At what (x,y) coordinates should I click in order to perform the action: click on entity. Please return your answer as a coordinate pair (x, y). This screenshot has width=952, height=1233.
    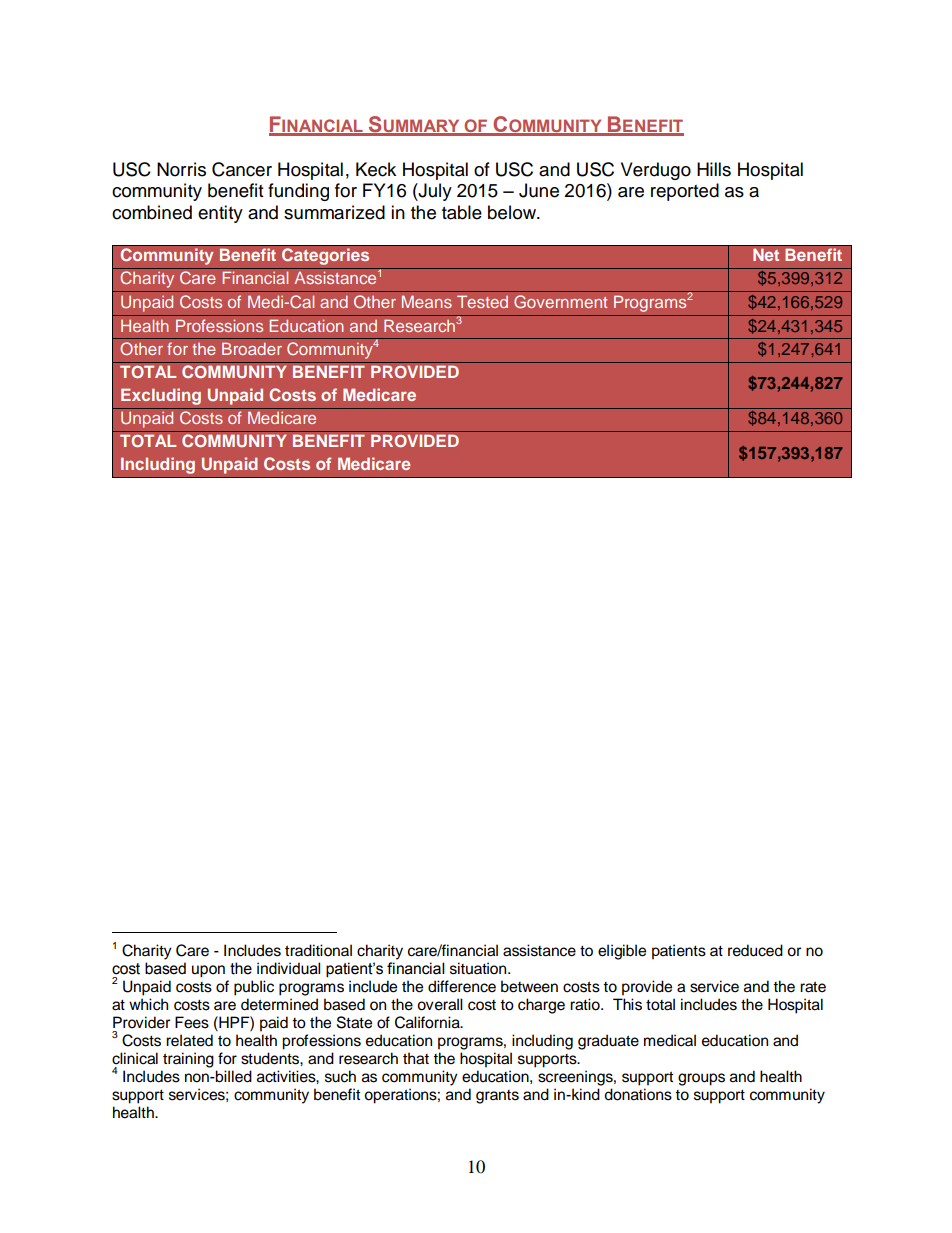
    Looking at the image, I should click on (220, 214).
